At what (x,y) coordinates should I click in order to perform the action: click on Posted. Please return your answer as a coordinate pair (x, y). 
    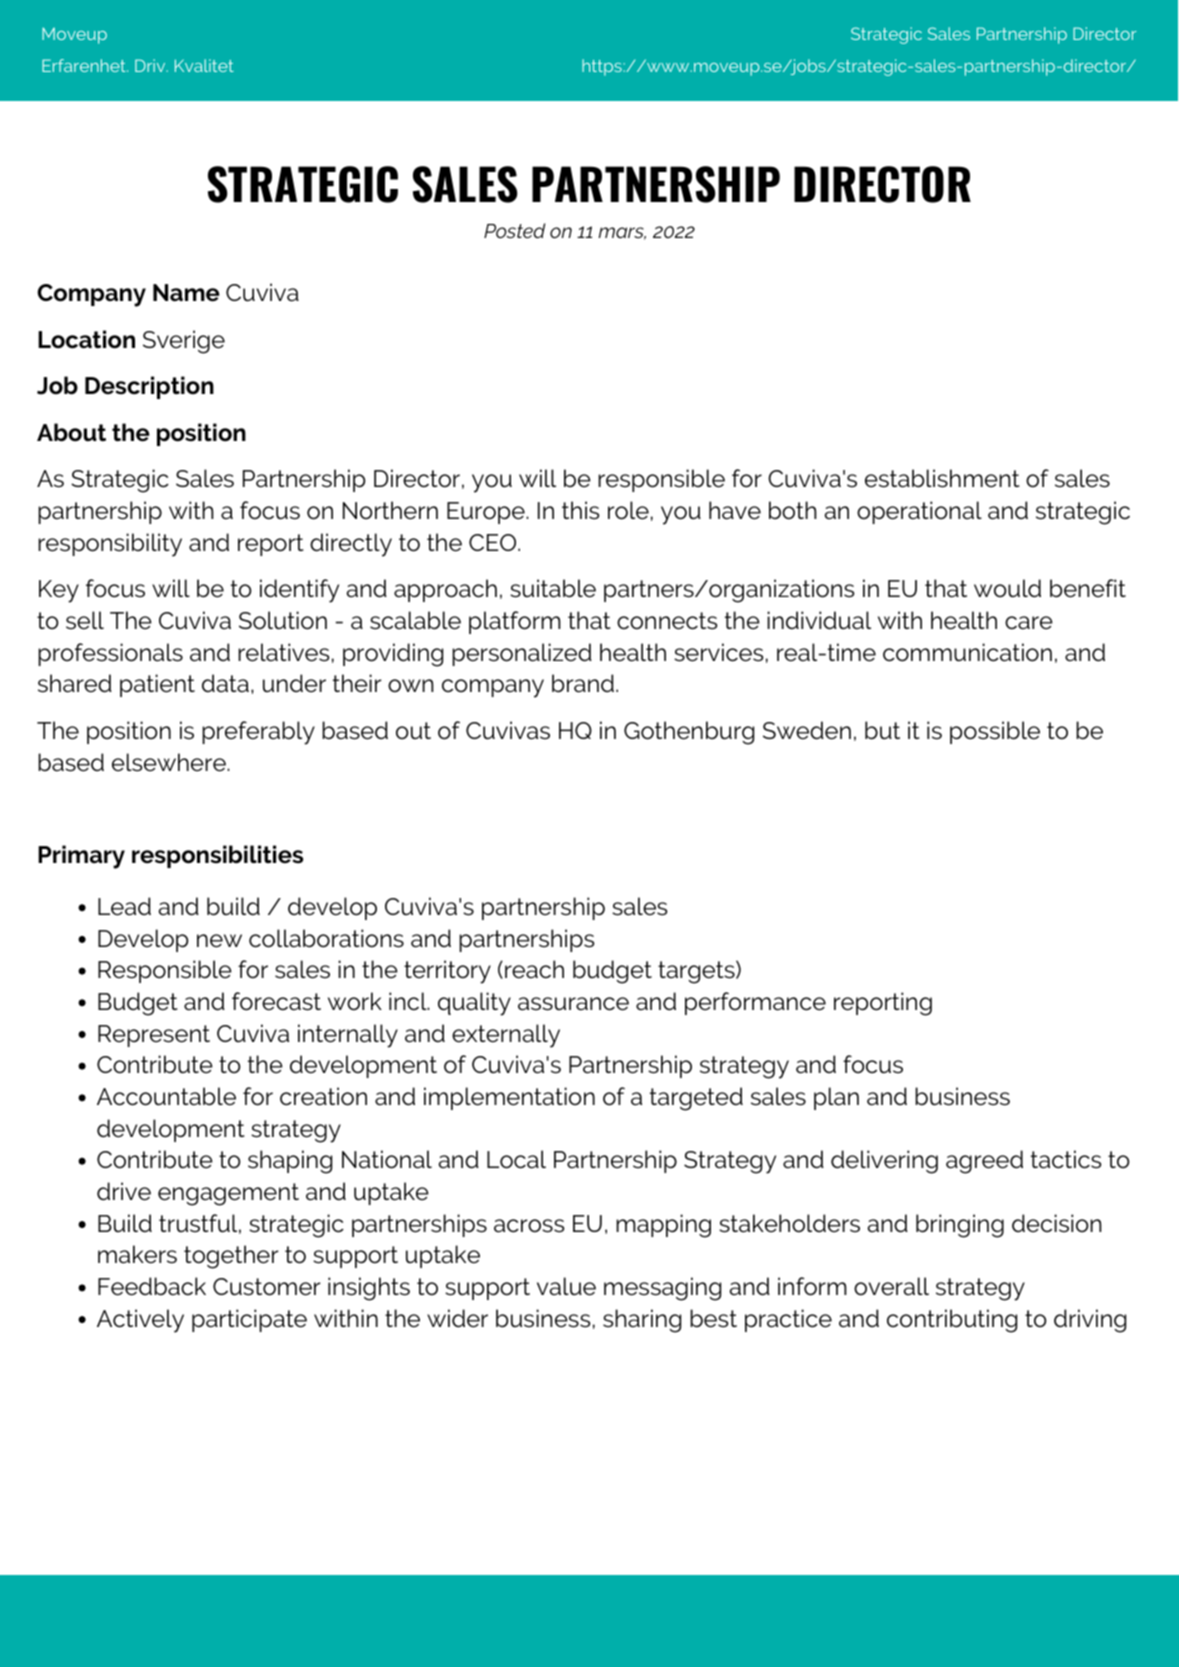
    Looking at the image, I should click on (514, 230).
